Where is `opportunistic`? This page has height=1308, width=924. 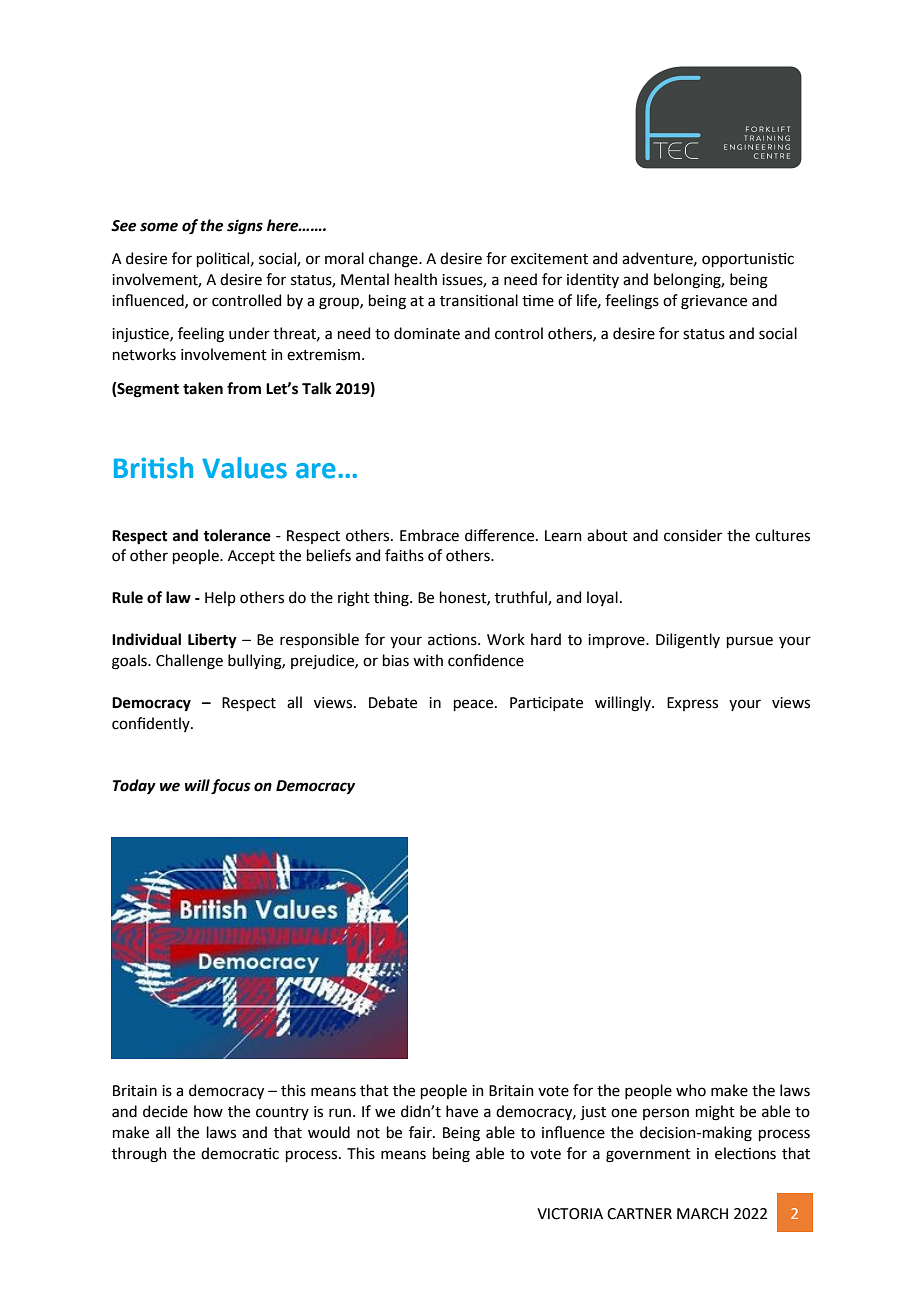 opportunistic is located at coordinates (748, 260).
